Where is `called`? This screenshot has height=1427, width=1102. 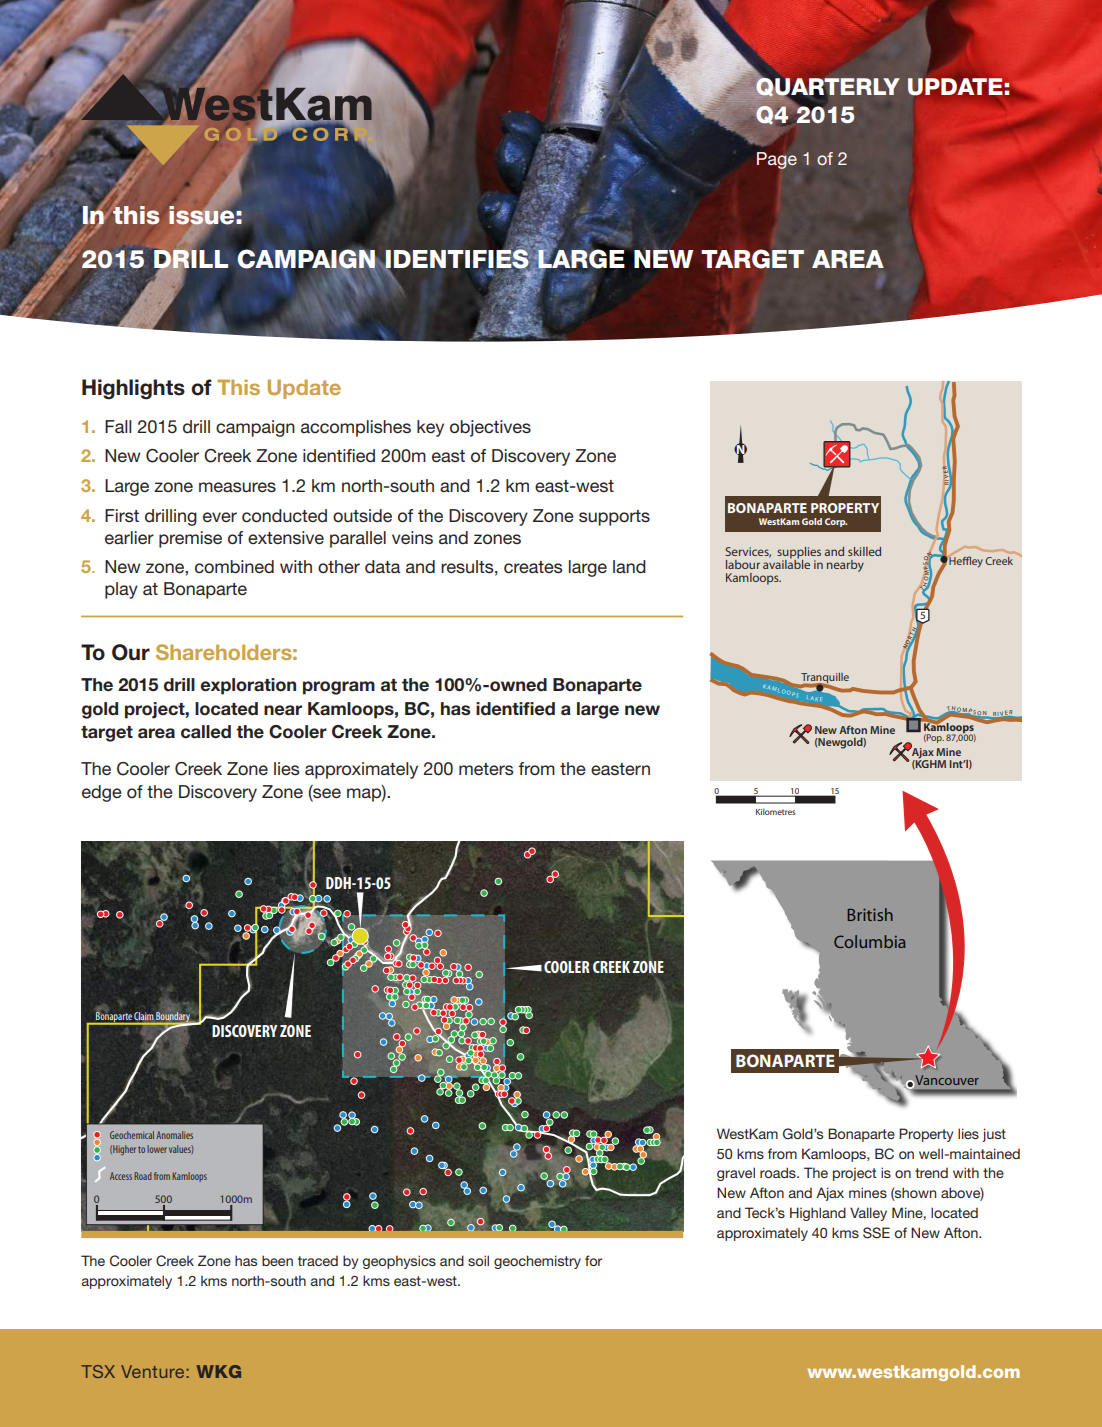 called is located at coordinates (206, 732).
